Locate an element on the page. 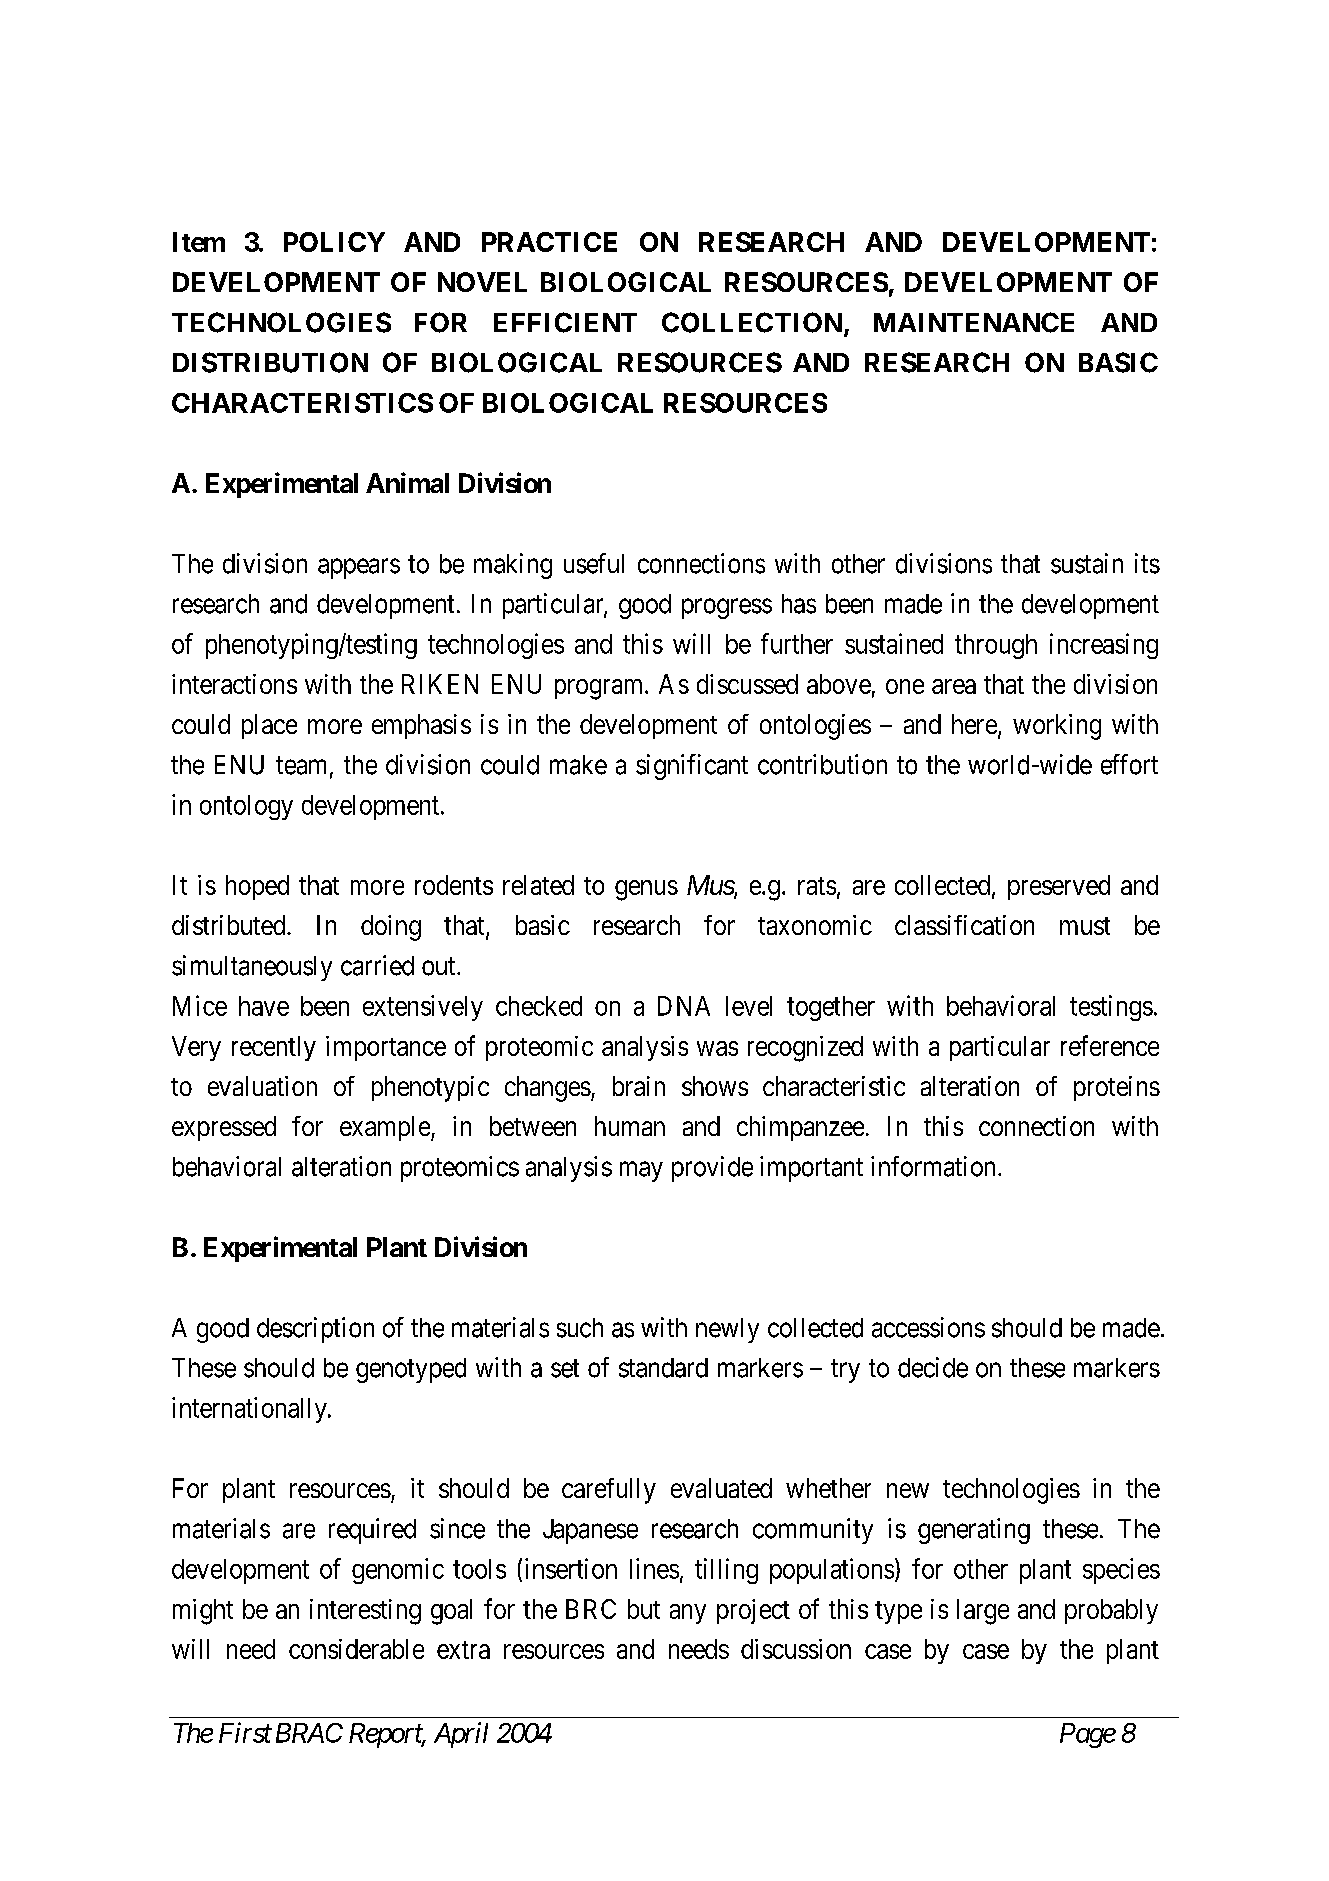 The image size is (1329, 1881). COLLECTION is located at coordinates (752, 322).
